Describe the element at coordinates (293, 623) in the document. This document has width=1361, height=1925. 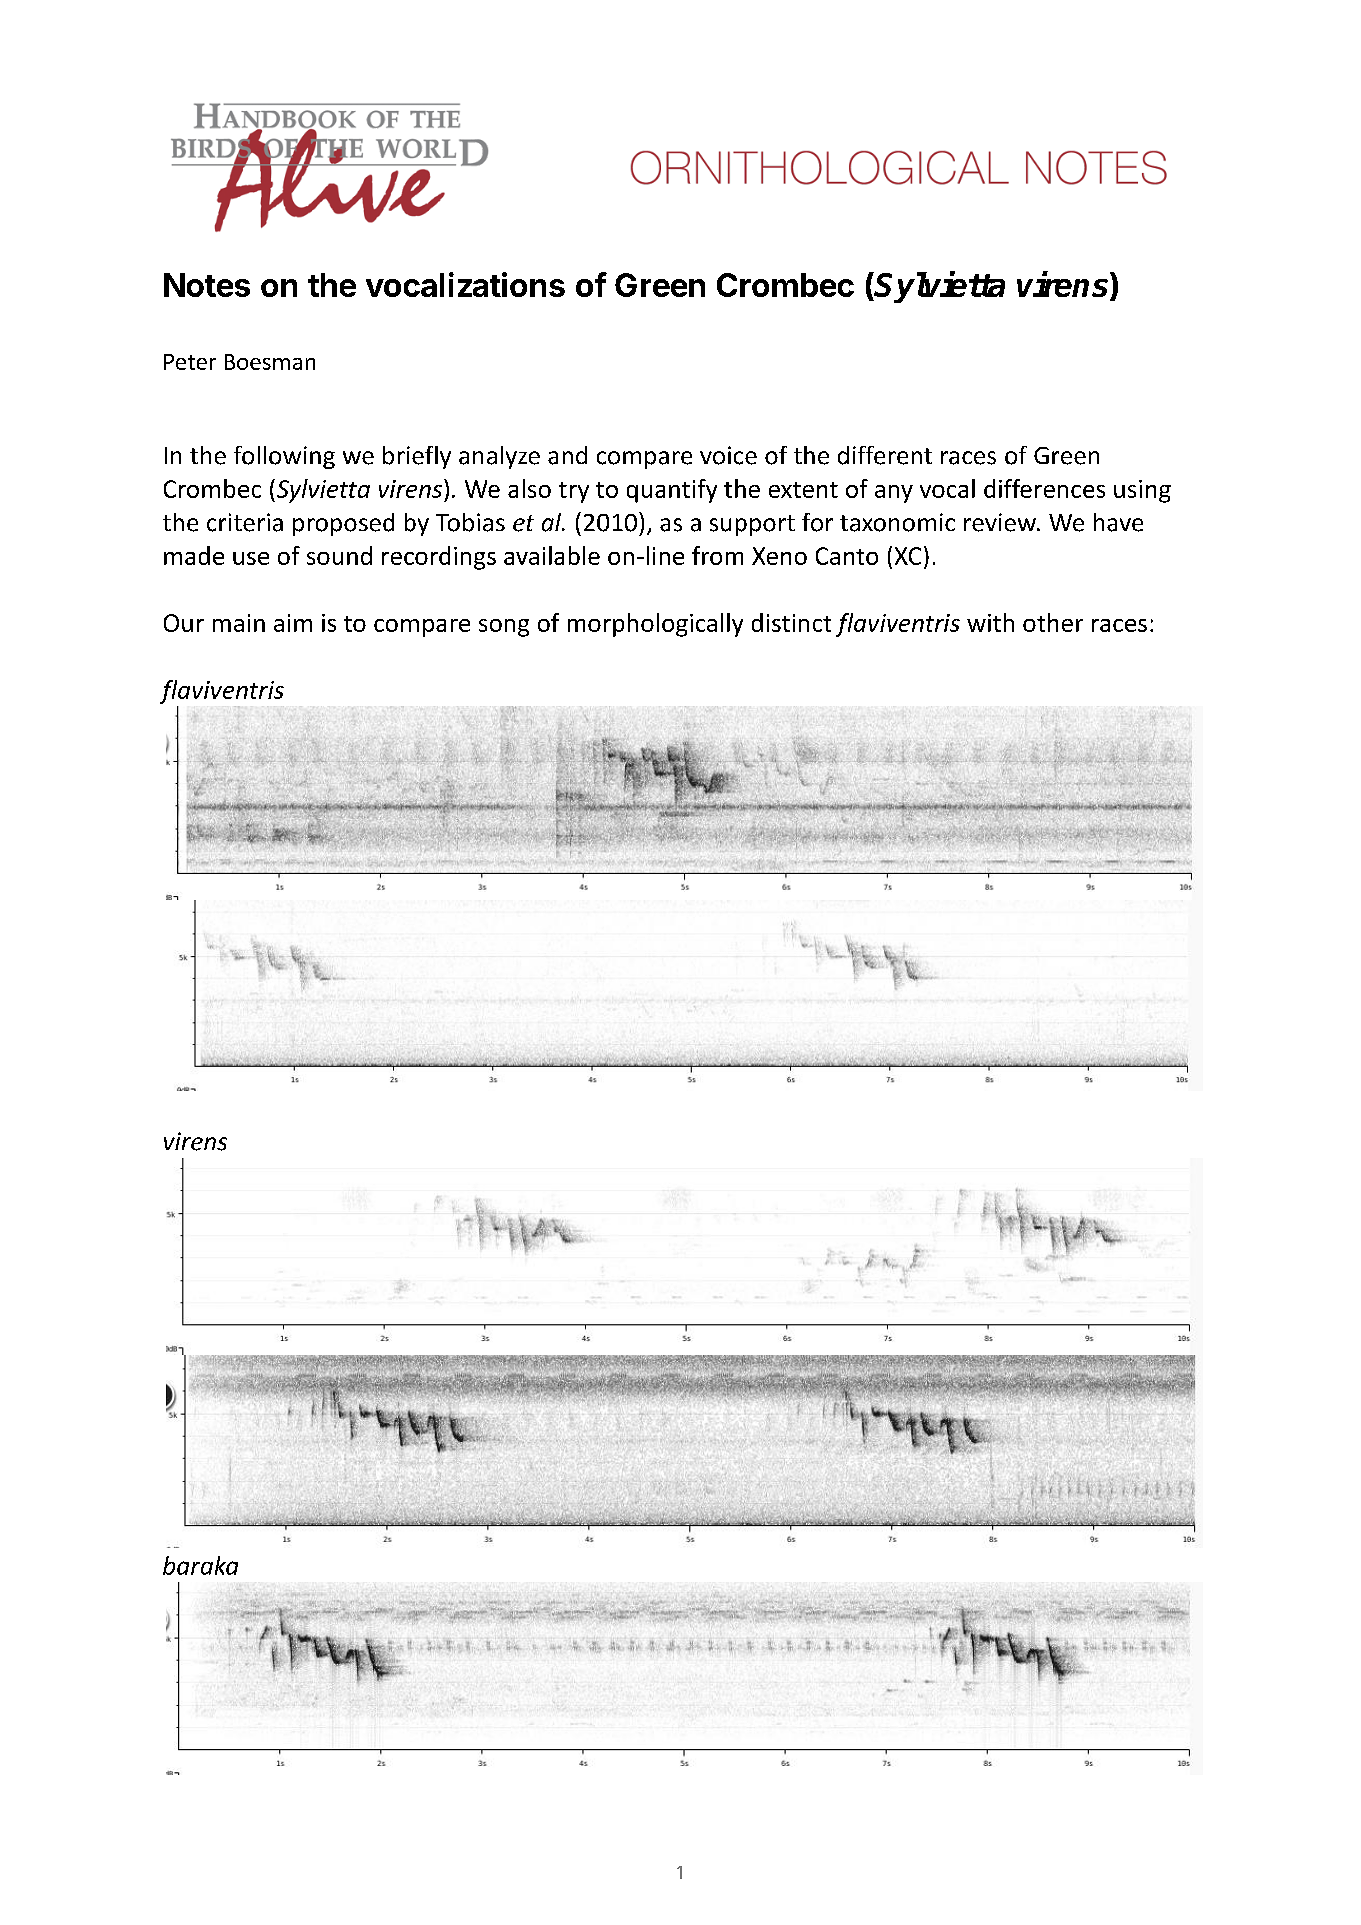
I see `aim` at that location.
